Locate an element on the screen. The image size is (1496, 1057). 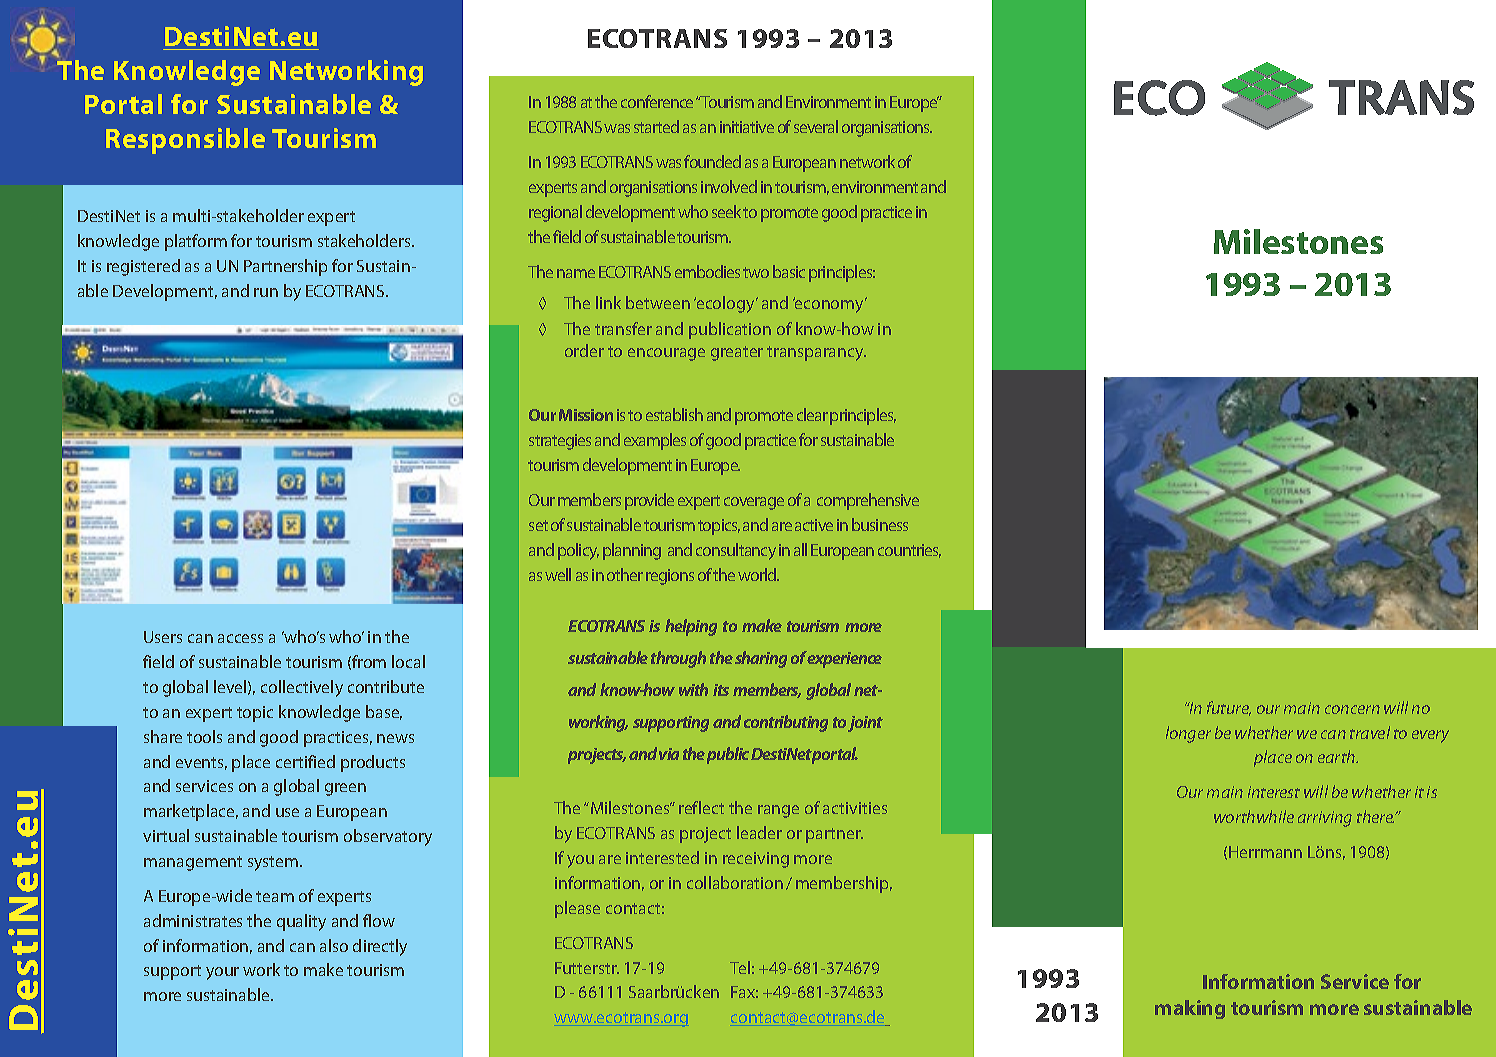
your is located at coordinates (222, 973).
